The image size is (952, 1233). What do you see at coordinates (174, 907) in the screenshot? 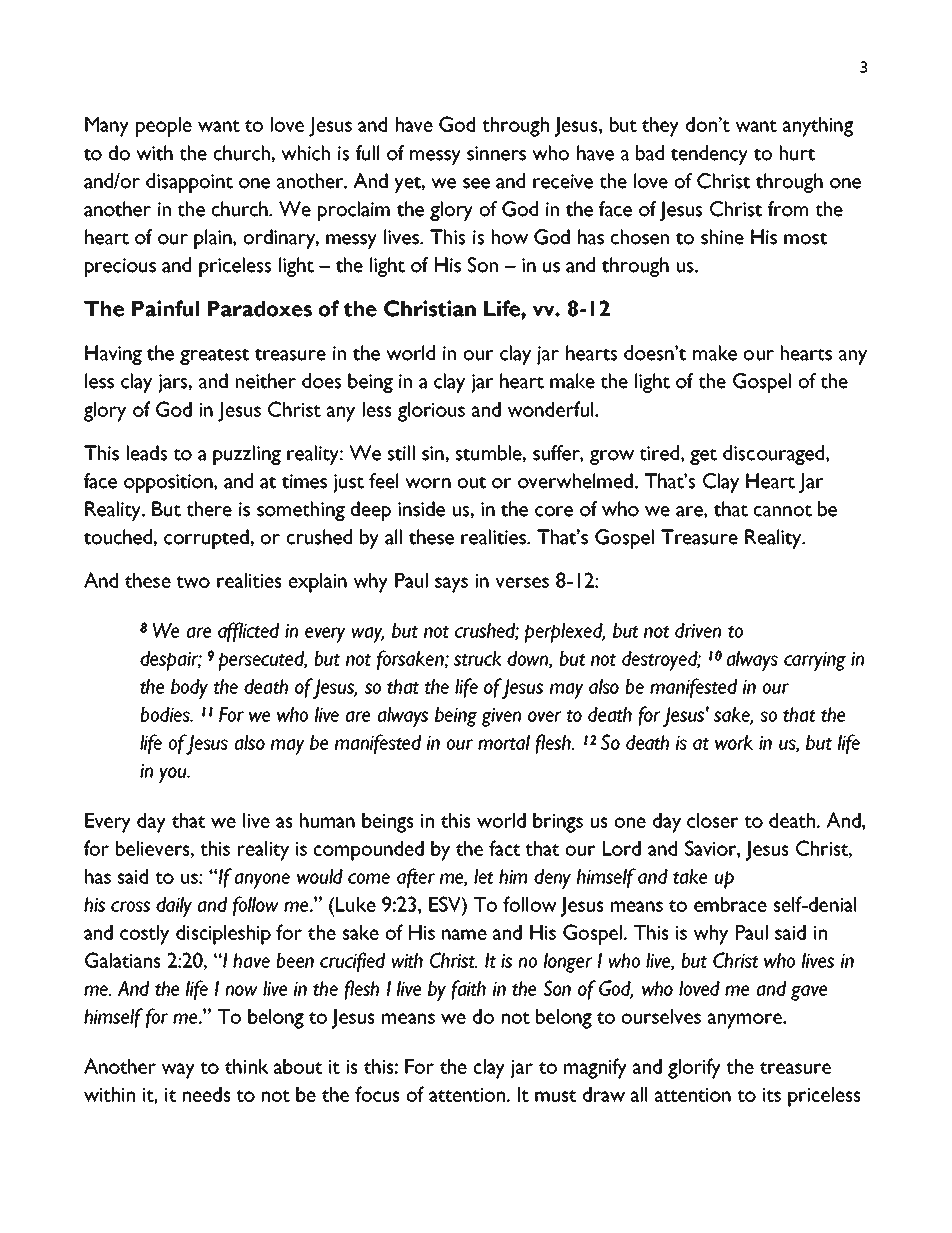
I see `daily` at bounding box center [174, 907].
